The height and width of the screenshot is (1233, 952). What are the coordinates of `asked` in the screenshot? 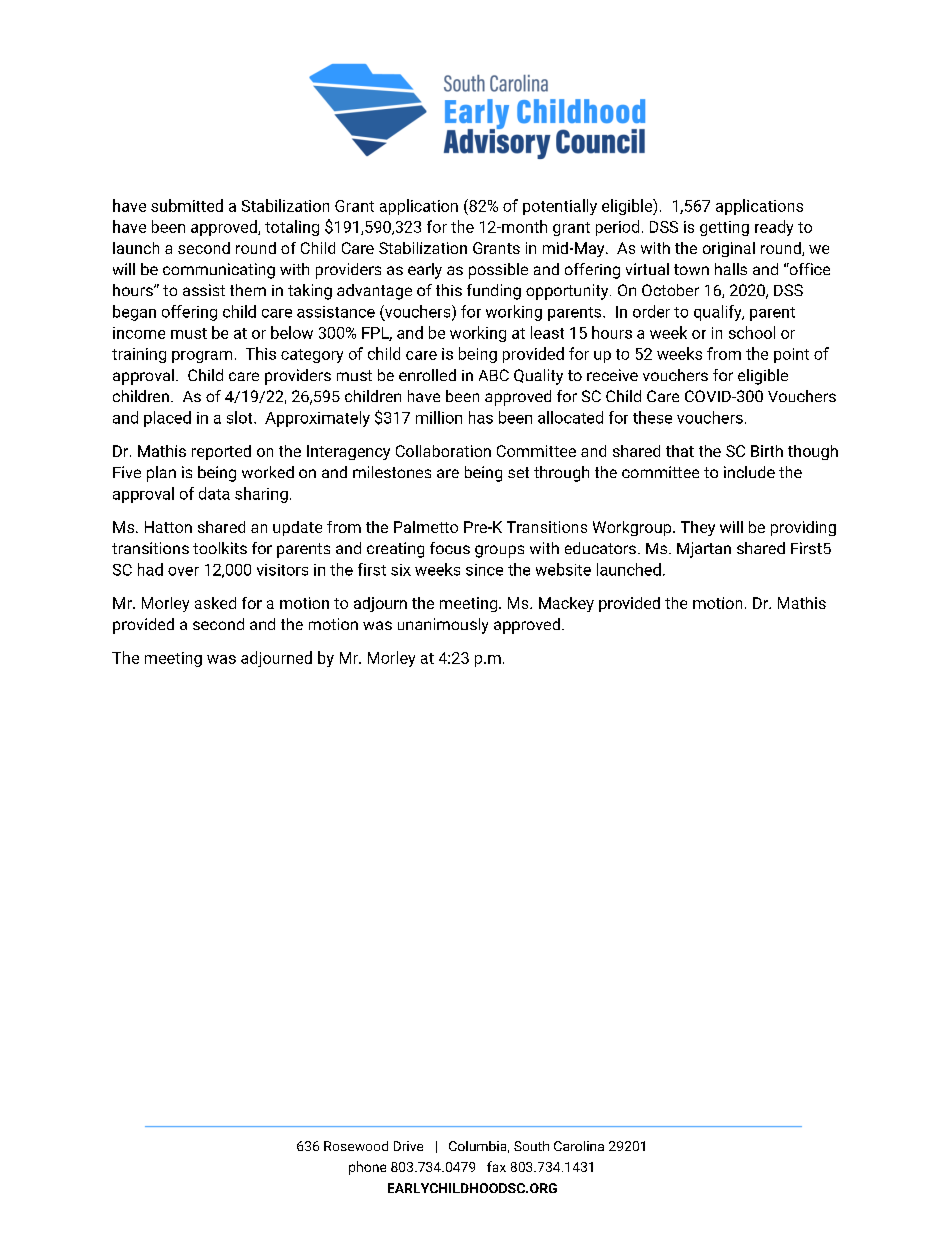 It's located at (215, 603).
